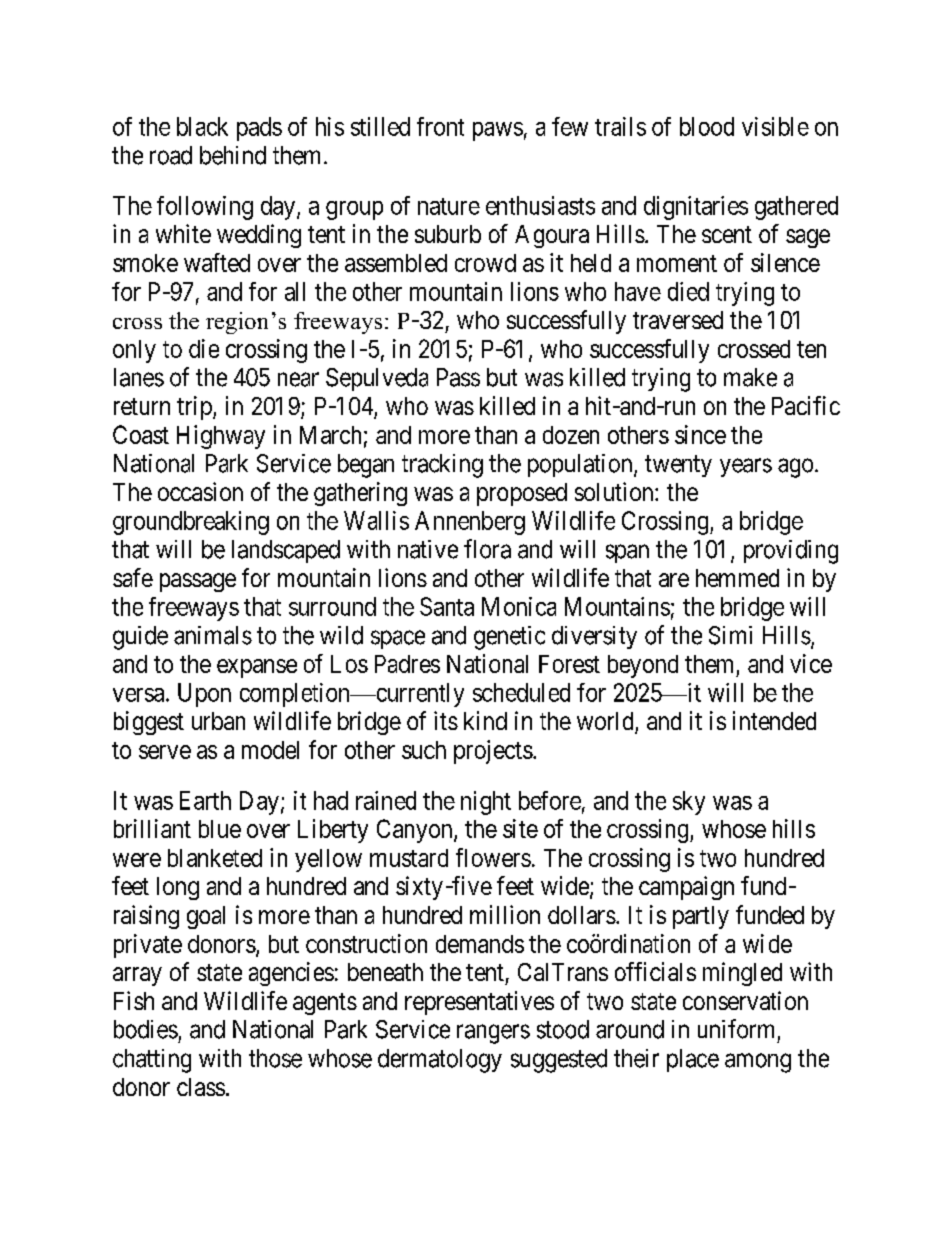 The height and width of the screenshot is (1233, 952). I want to click on intended, so click(774, 720).
